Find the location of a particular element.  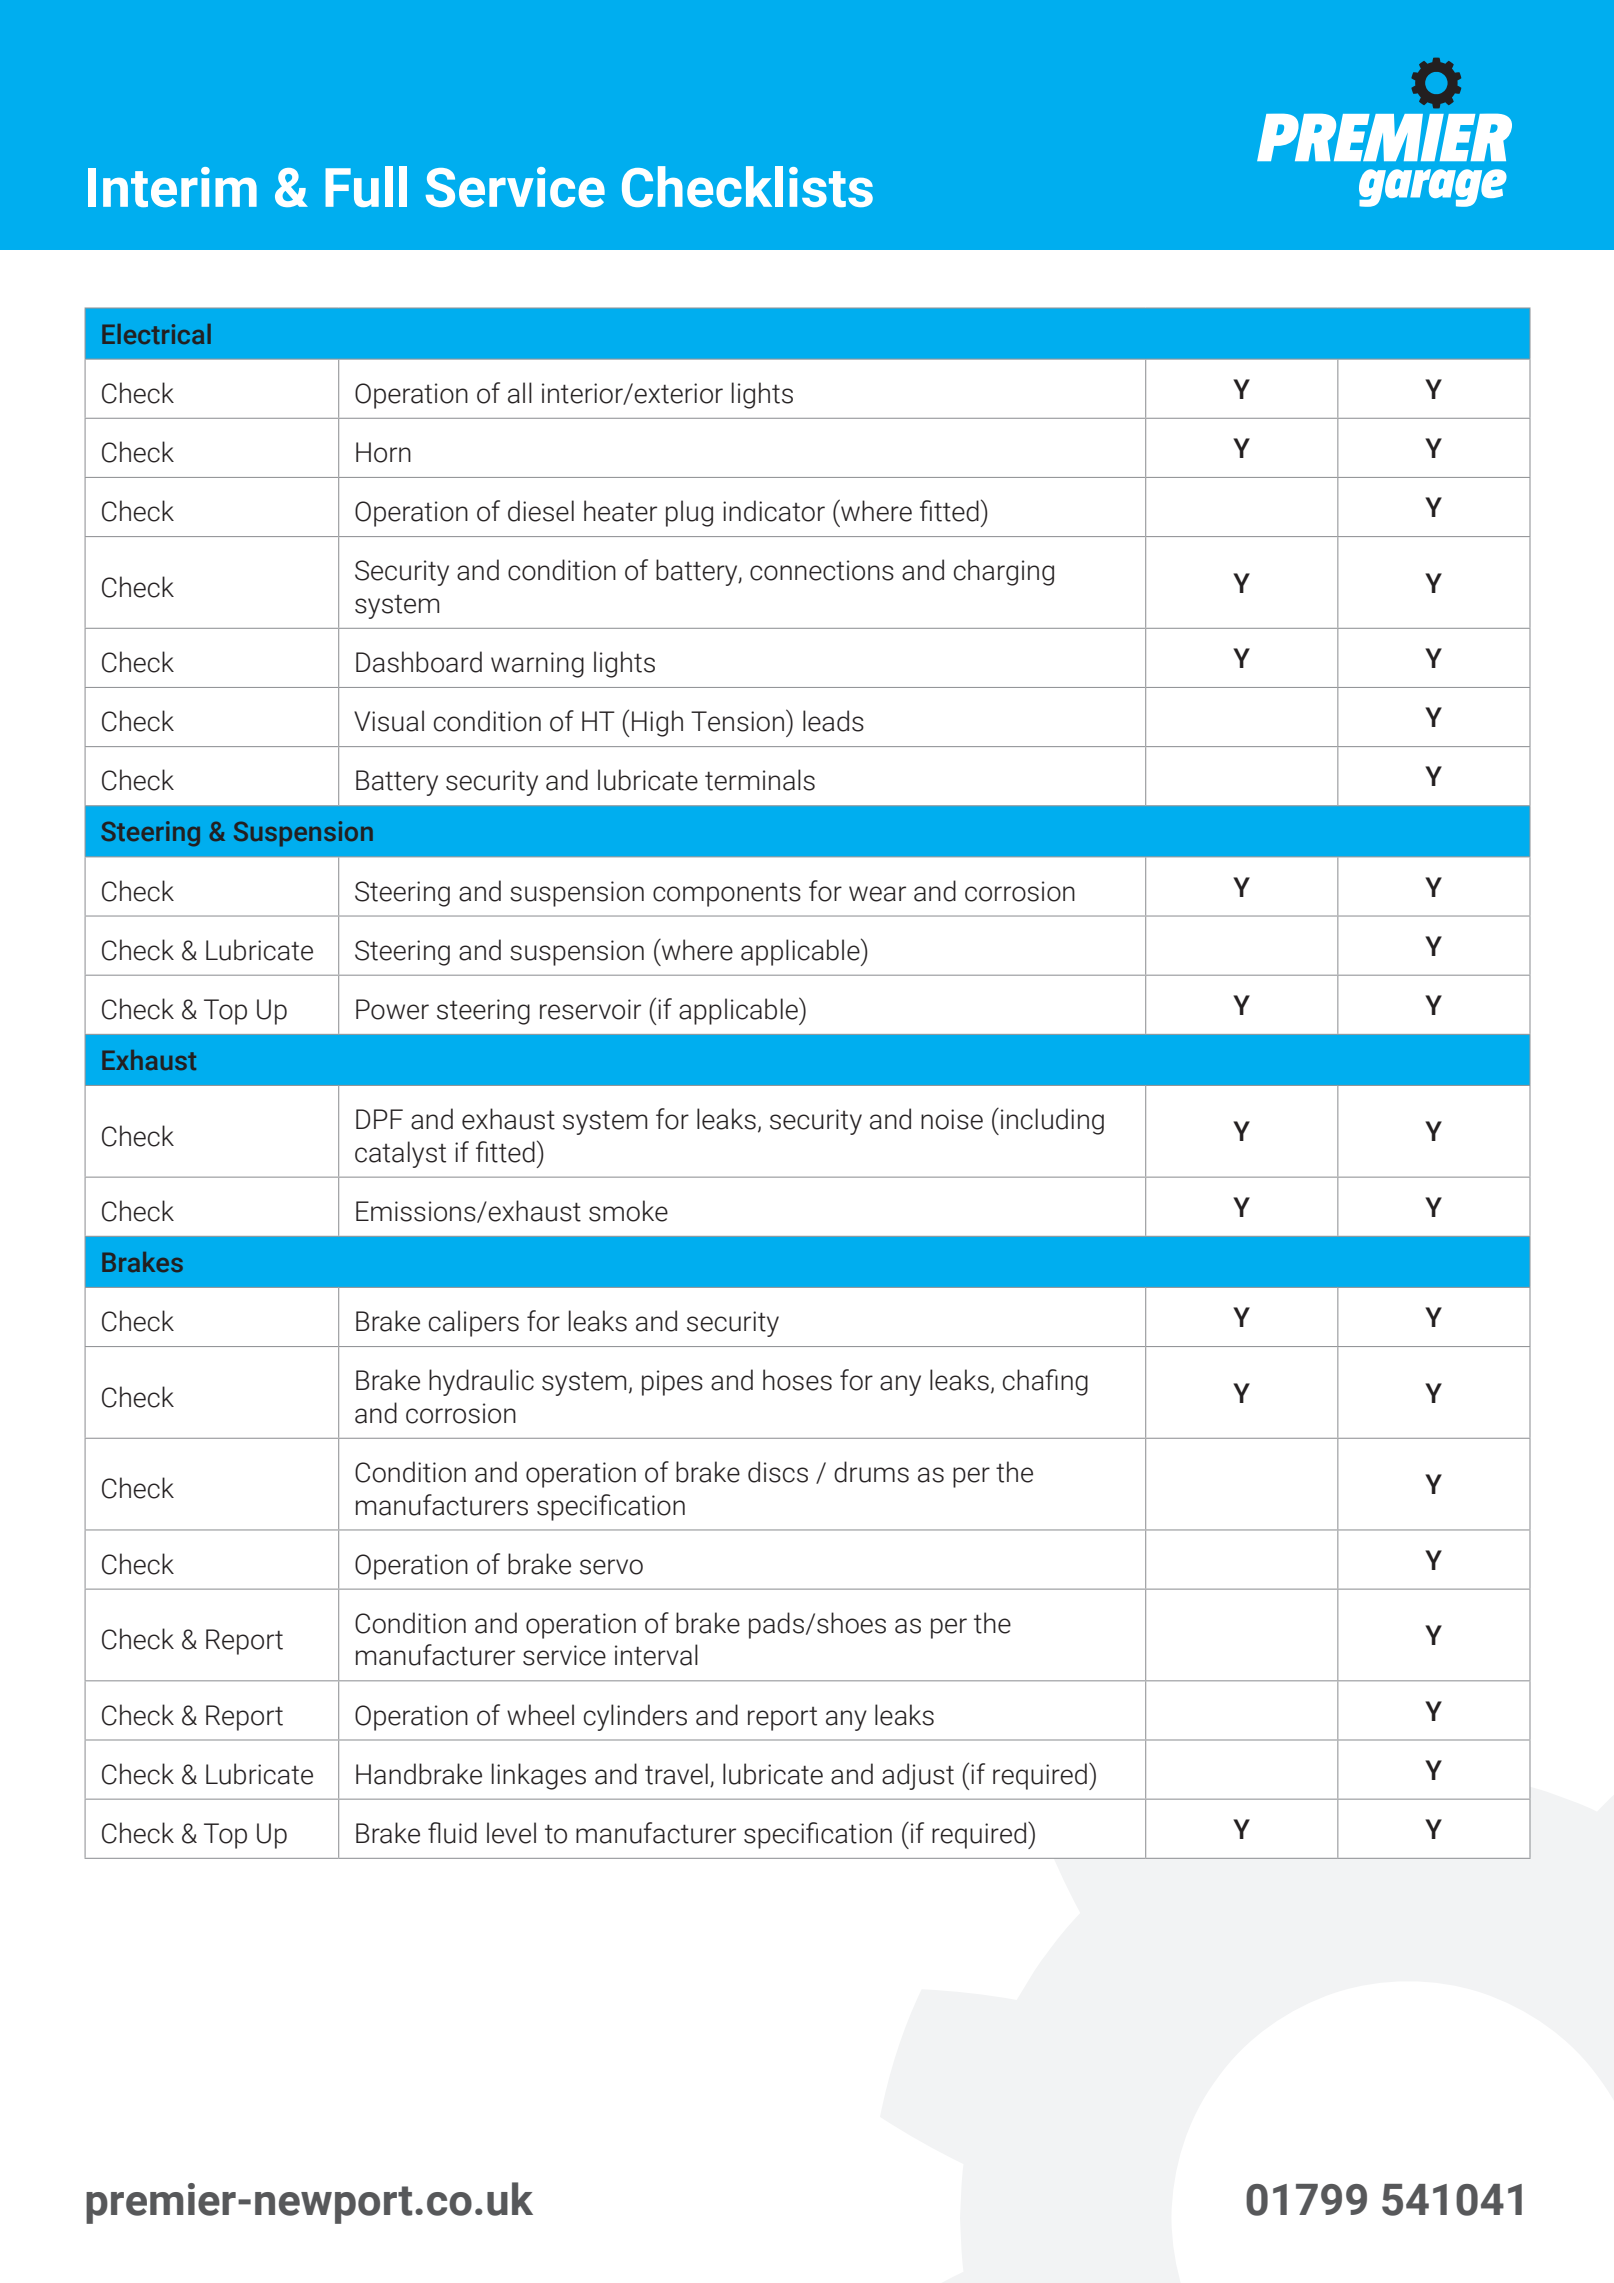

linkages is located at coordinates (539, 1776).
